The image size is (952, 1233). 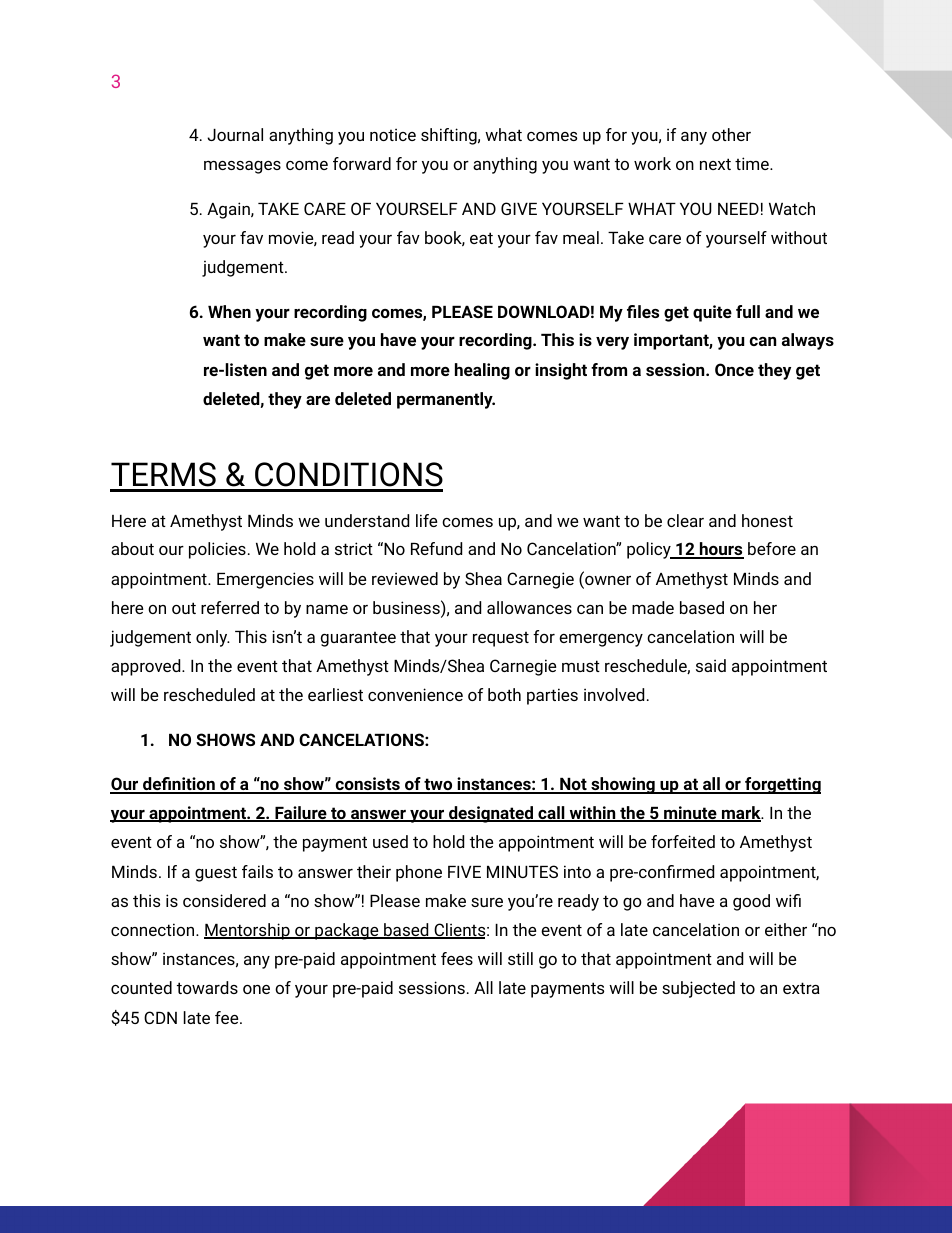 What do you see at coordinates (698, 989) in the document?
I see `subjected` at bounding box center [698, 989].
